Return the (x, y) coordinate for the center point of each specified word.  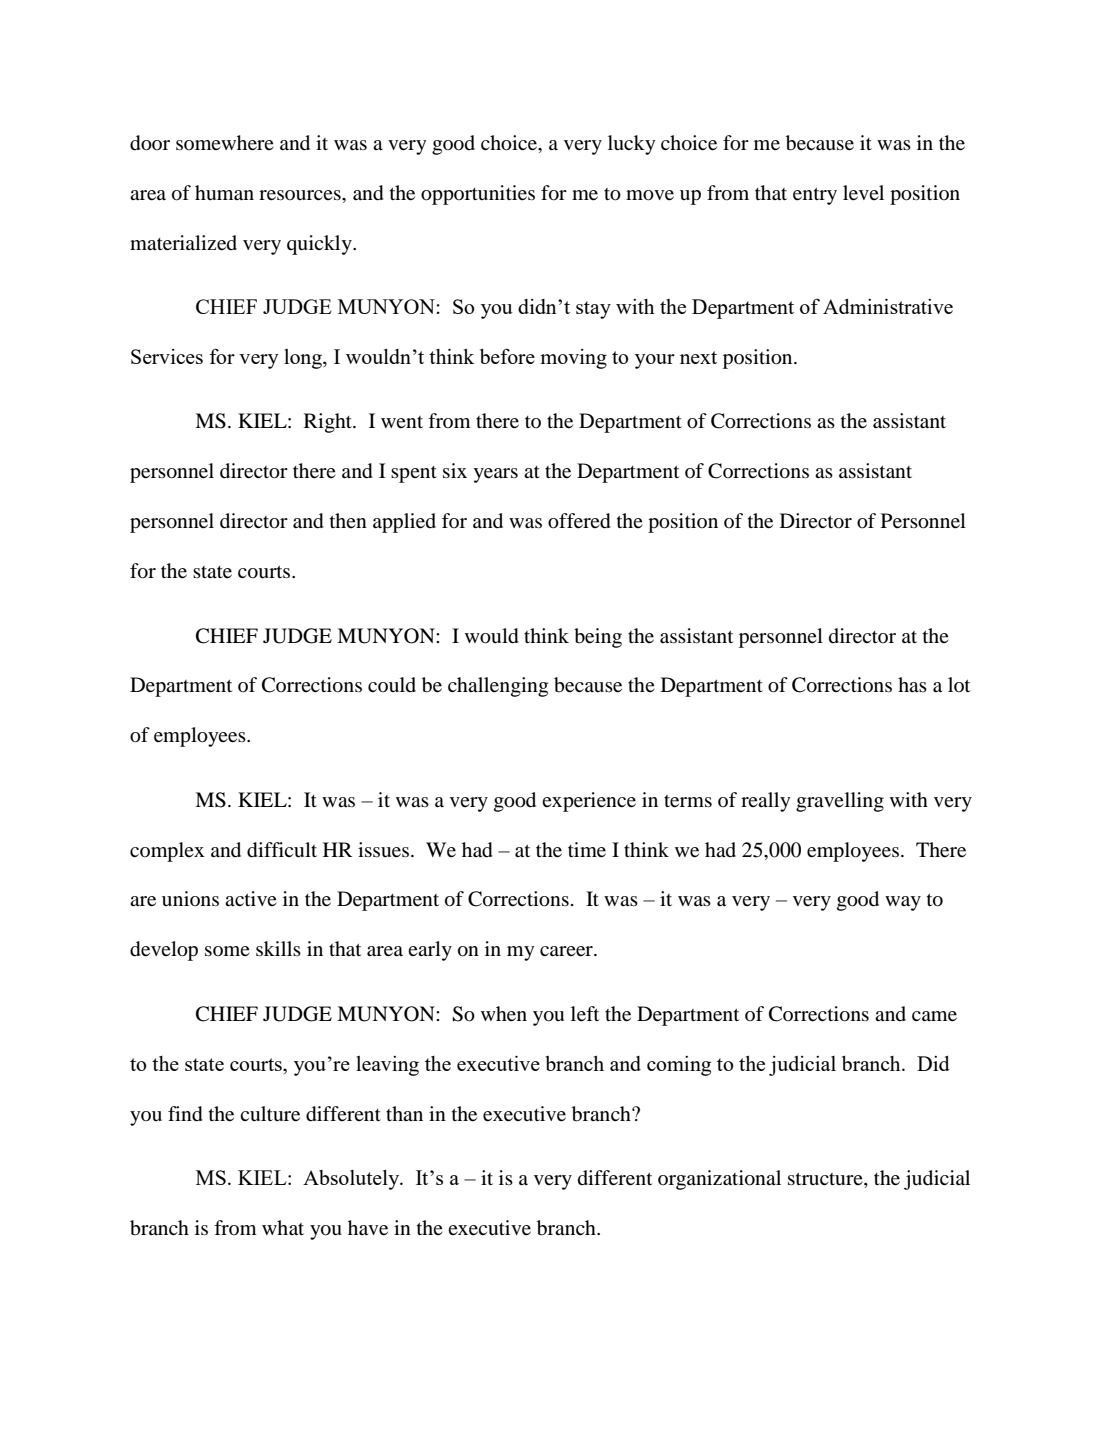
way (903, 903)
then (348, 520)
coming (679, 1066)
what (283, 1227)
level (863, 193)
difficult (282, 850)
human (224, 192)
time (587, 850)
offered (579, 521)
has (912, 684)
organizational (719, 1180)
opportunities (478, 195)
